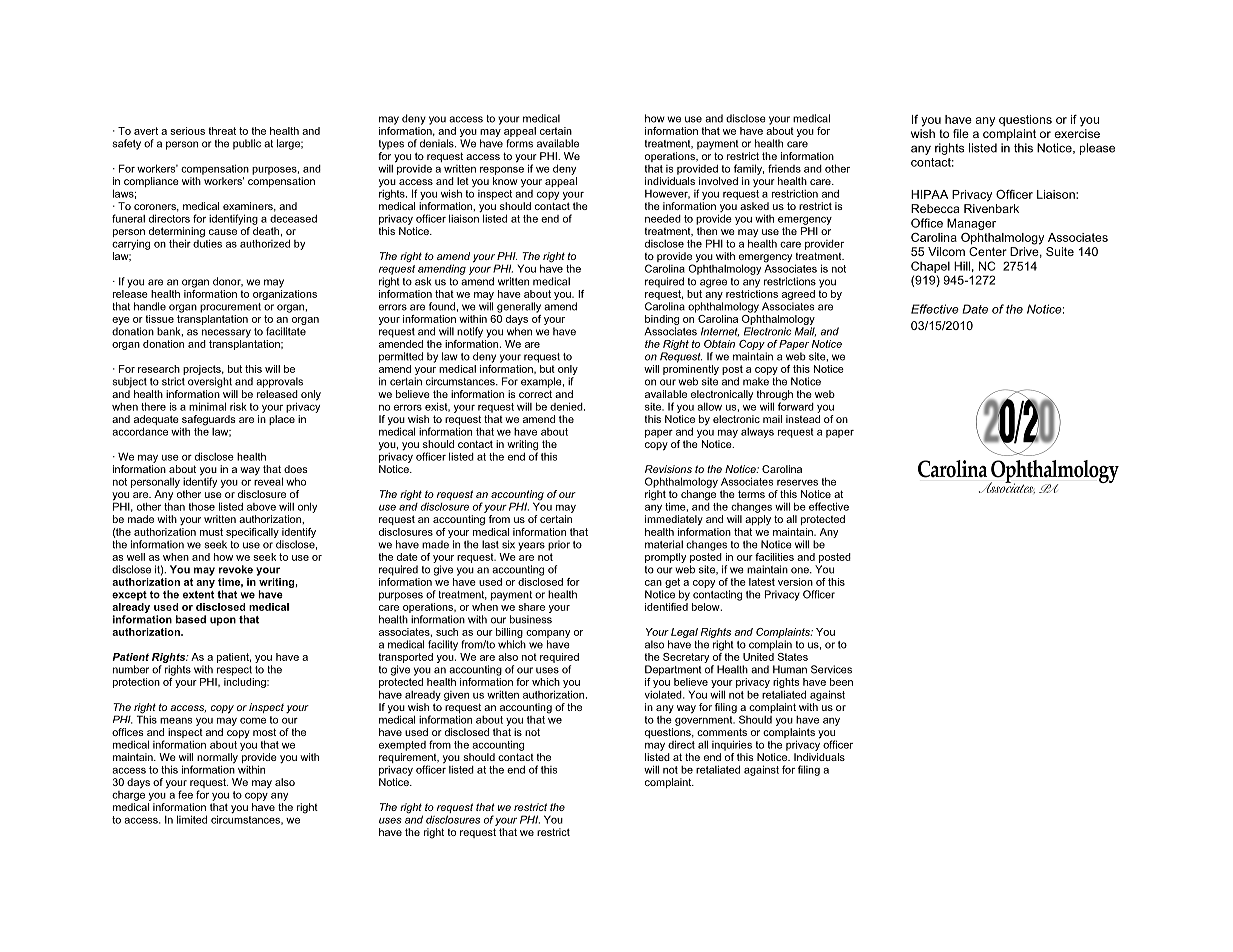 The height and width of the document is (952, 1233). I want to click on version, so click(795, 582).
